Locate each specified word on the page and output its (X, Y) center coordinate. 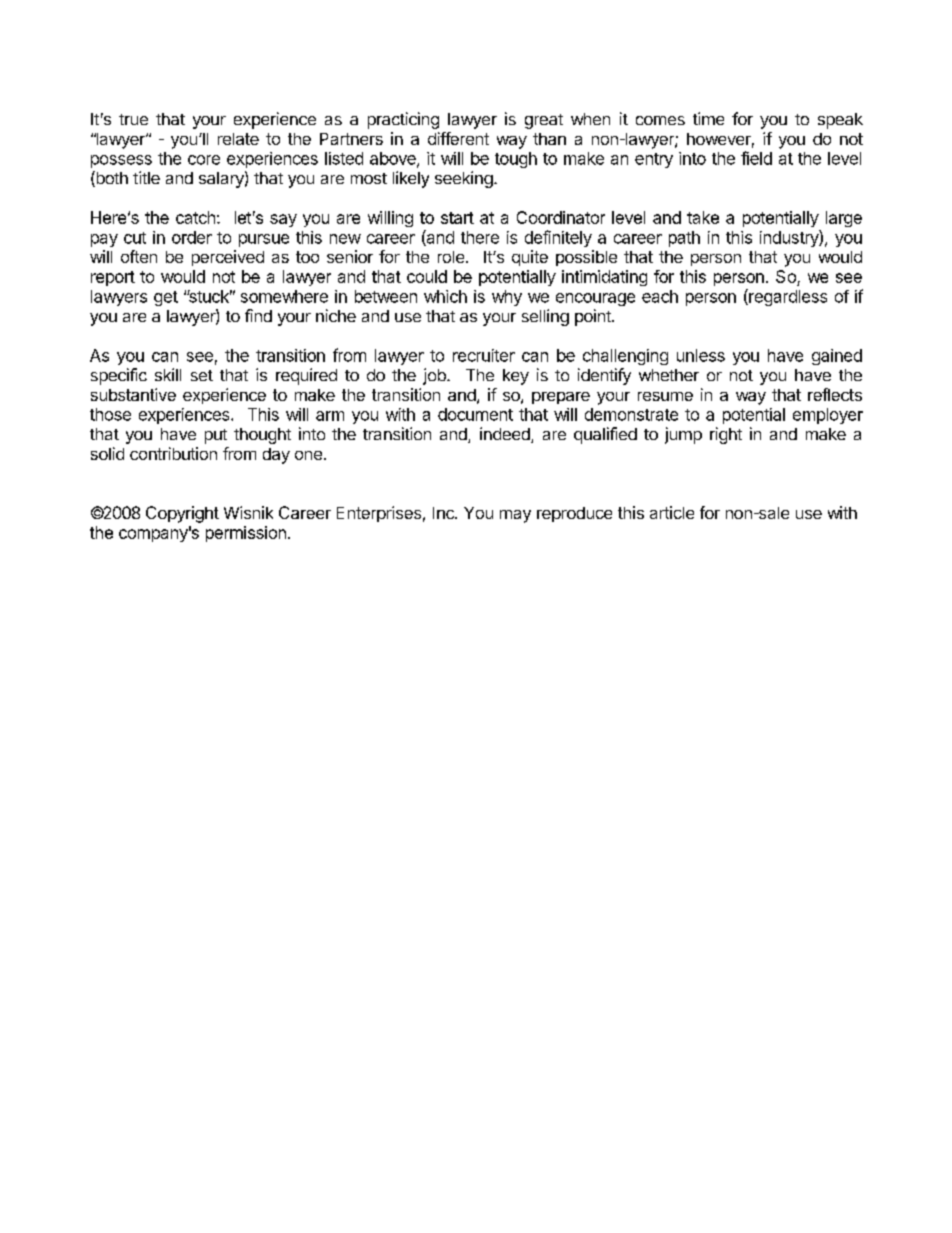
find (258, 315)
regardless (787, 297)
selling (545, 317)
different (458, 138)
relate (238, 139)
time (708, 118)
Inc (444, 513)
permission (246, 534)
